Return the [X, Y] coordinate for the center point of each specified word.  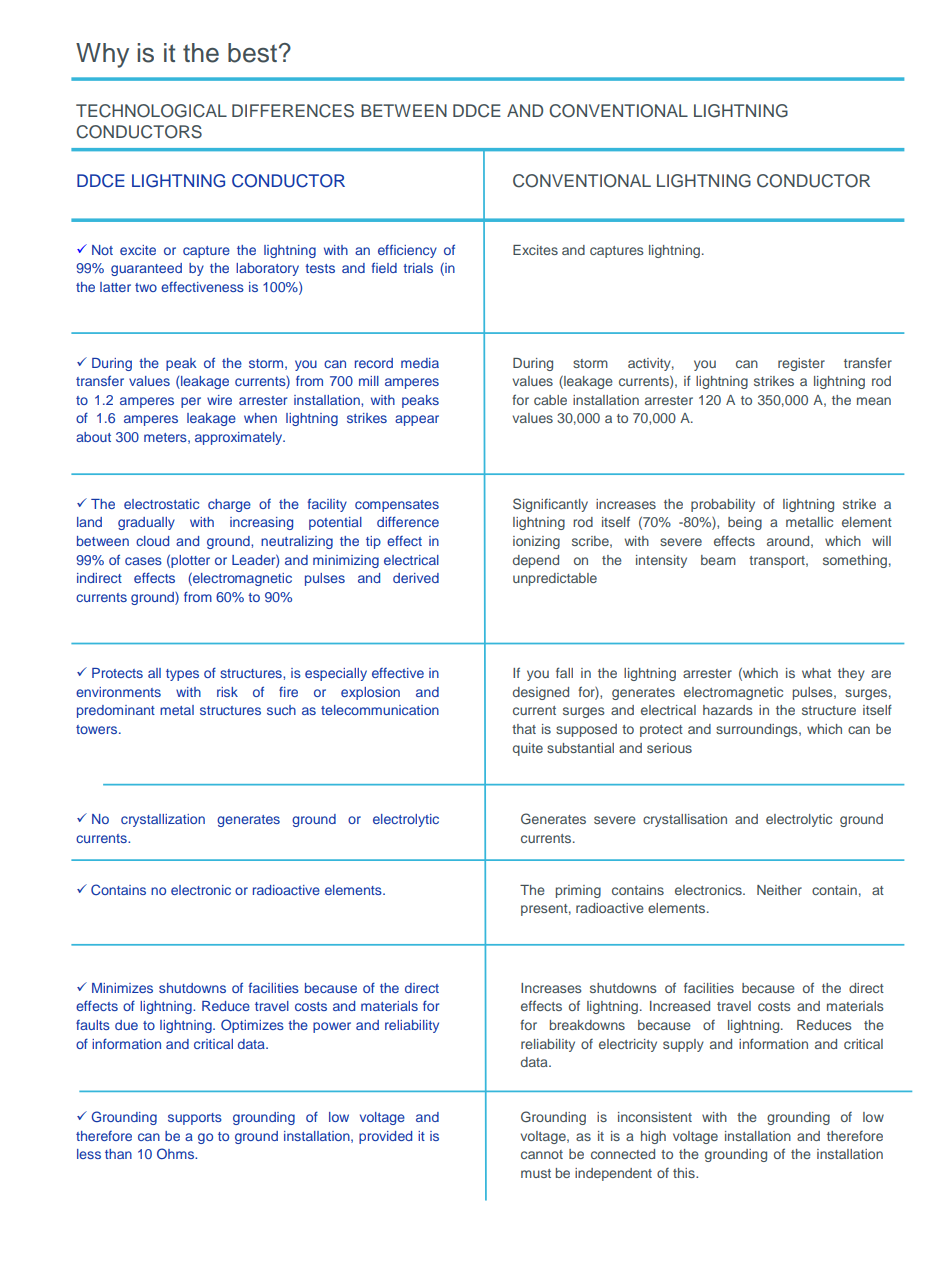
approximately [240, 438]
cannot [542, 1154]
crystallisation [685, 820]
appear [417, 420]
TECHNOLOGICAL [151, 111]
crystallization [163, 820]
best [252, 53]
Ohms [177, 1153]
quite [528, 749]
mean [874, 401]
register [801, 364]
